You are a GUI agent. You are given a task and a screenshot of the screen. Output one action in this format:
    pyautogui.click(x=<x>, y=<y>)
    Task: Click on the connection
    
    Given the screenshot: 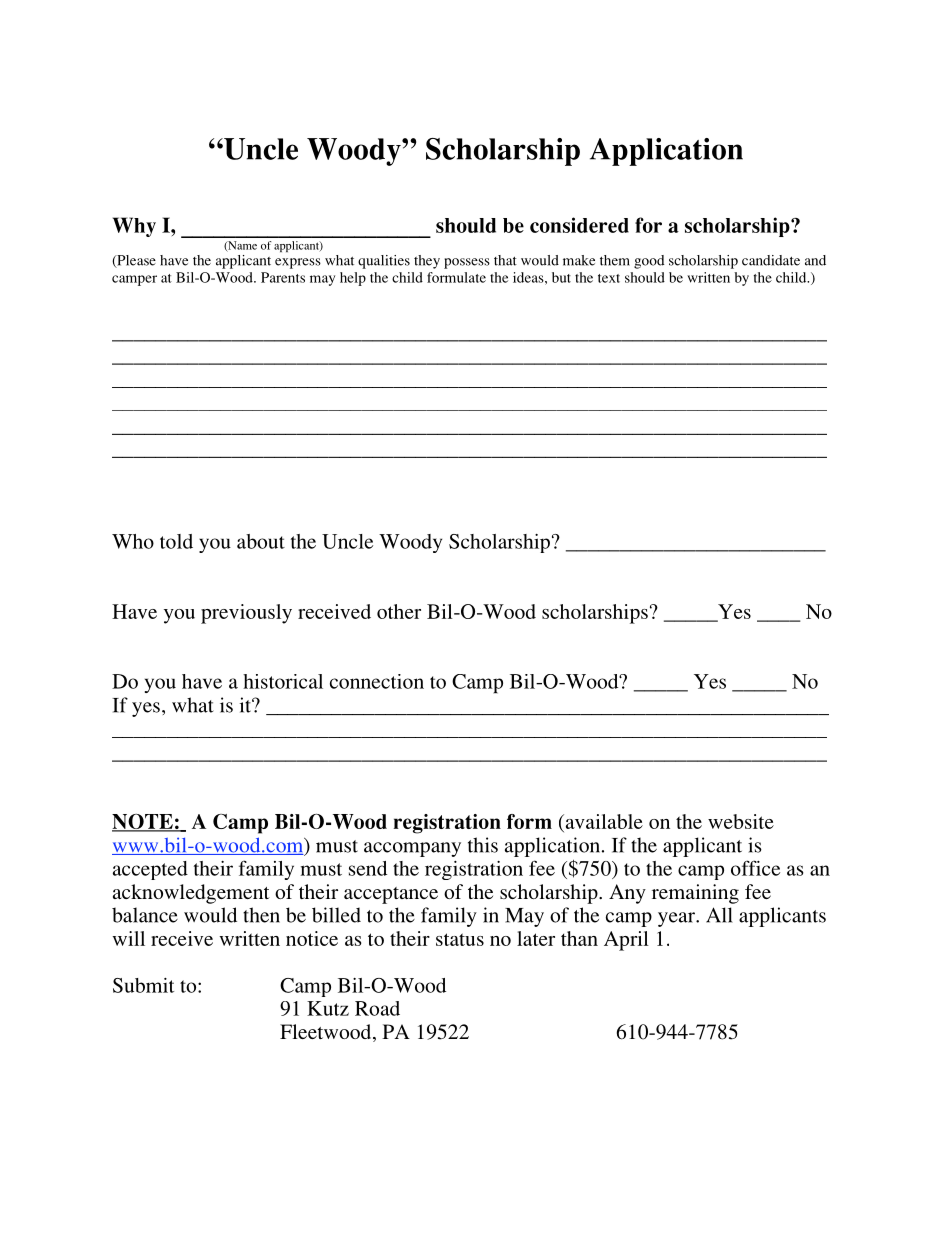 What is the action you would take?
    pyautogui.click(x=377, y=681)
